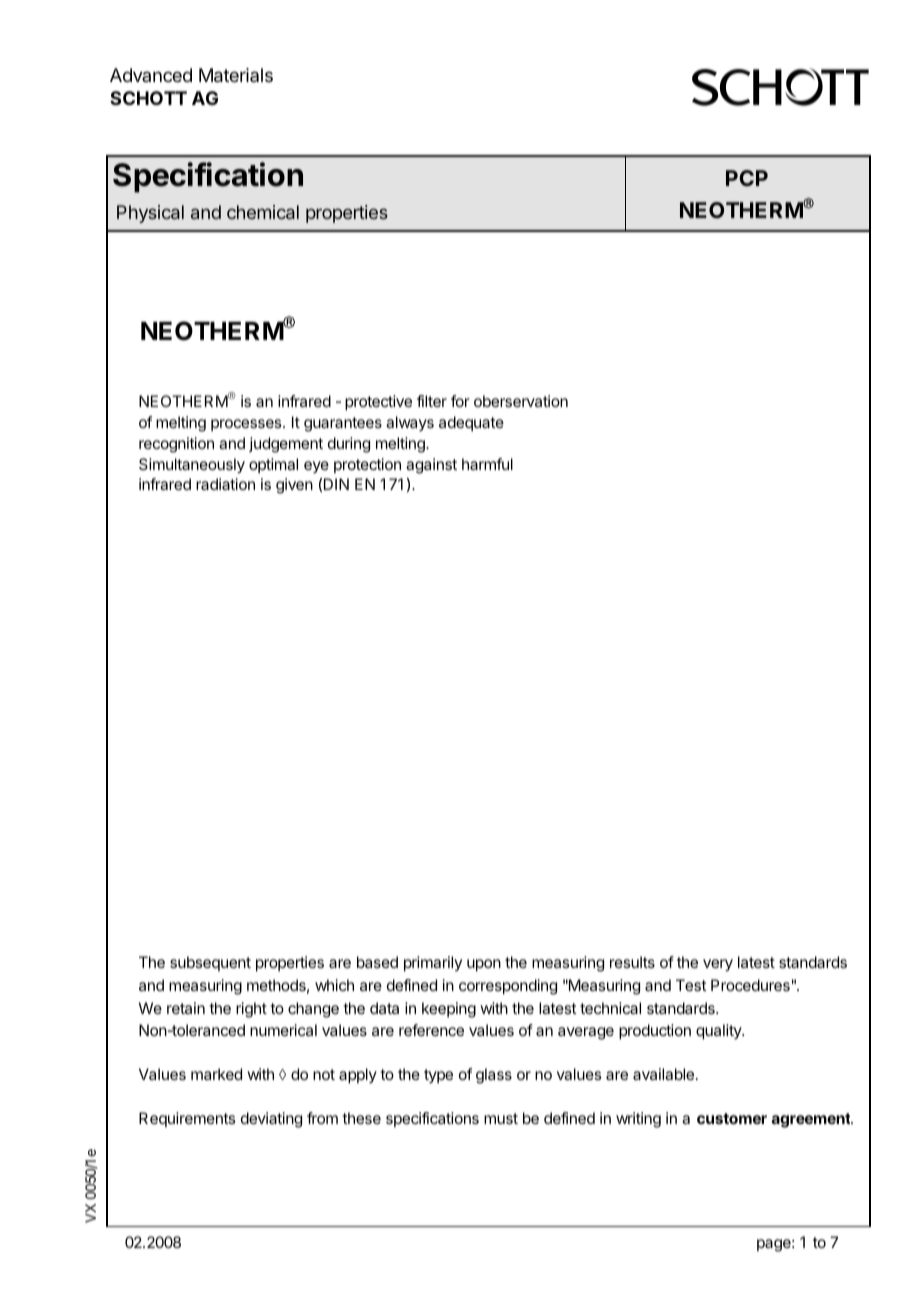 The width and height of the image is (924, 1308). What do you see at coordinates (236, 75) in the image?
I see `Materials` at bounding box center [236, 75].
